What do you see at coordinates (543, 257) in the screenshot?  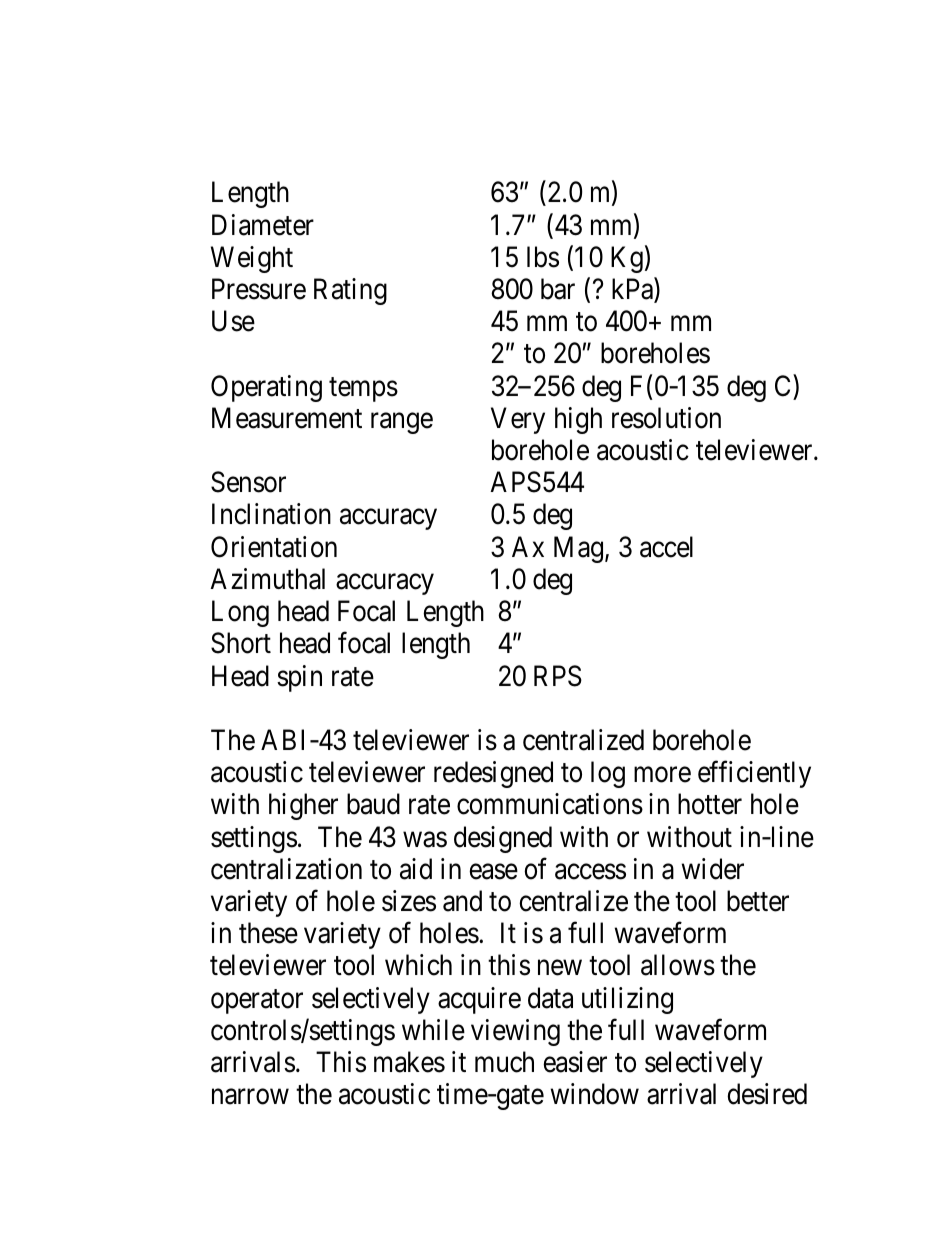 I see `lbs` at bounding box center [543, 257].
